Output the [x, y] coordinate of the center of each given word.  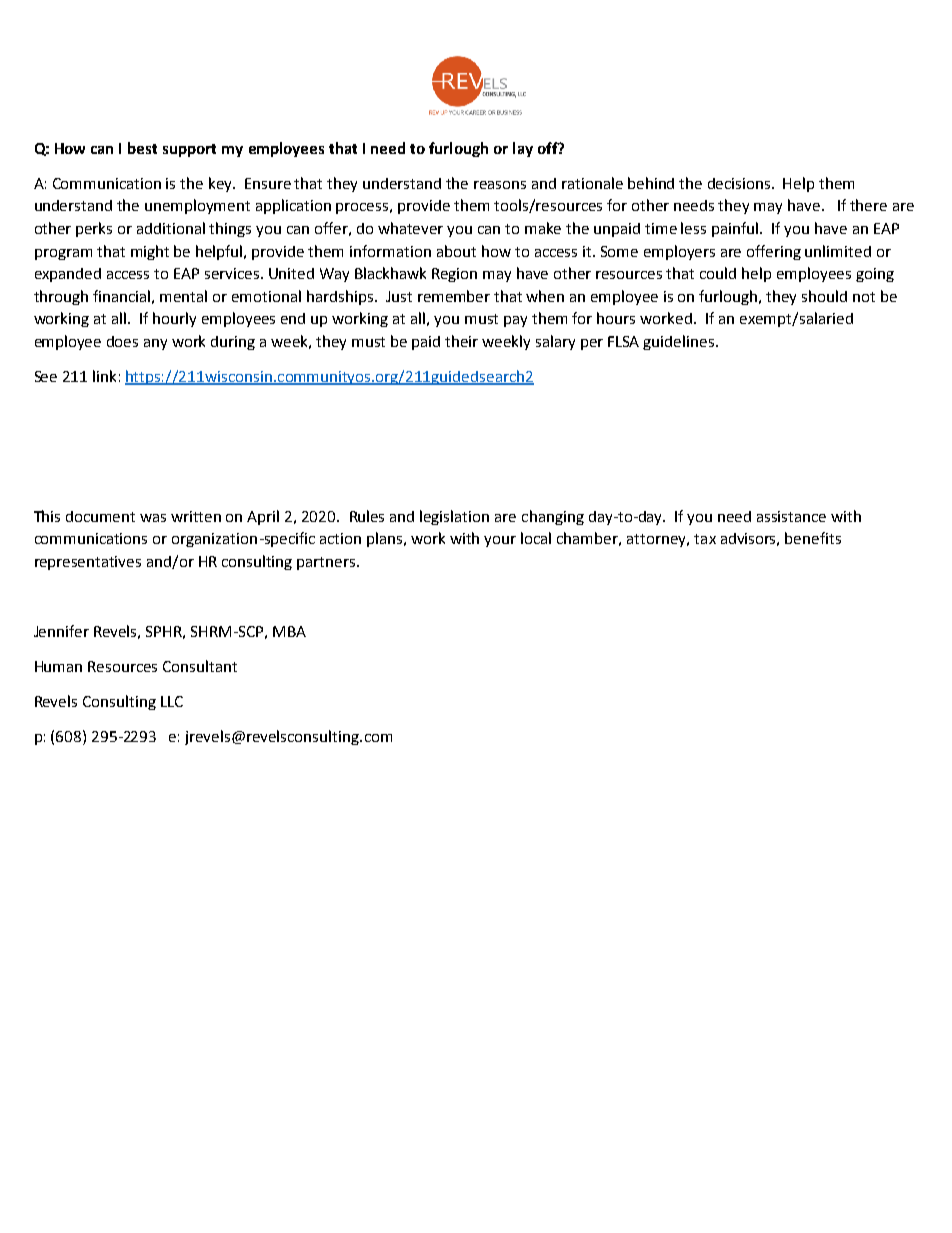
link [104, 376]
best [142, 148]
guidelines [680, 342]
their [461, 341]
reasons [500, 185]
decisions [740, 183]
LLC [172, 701]
